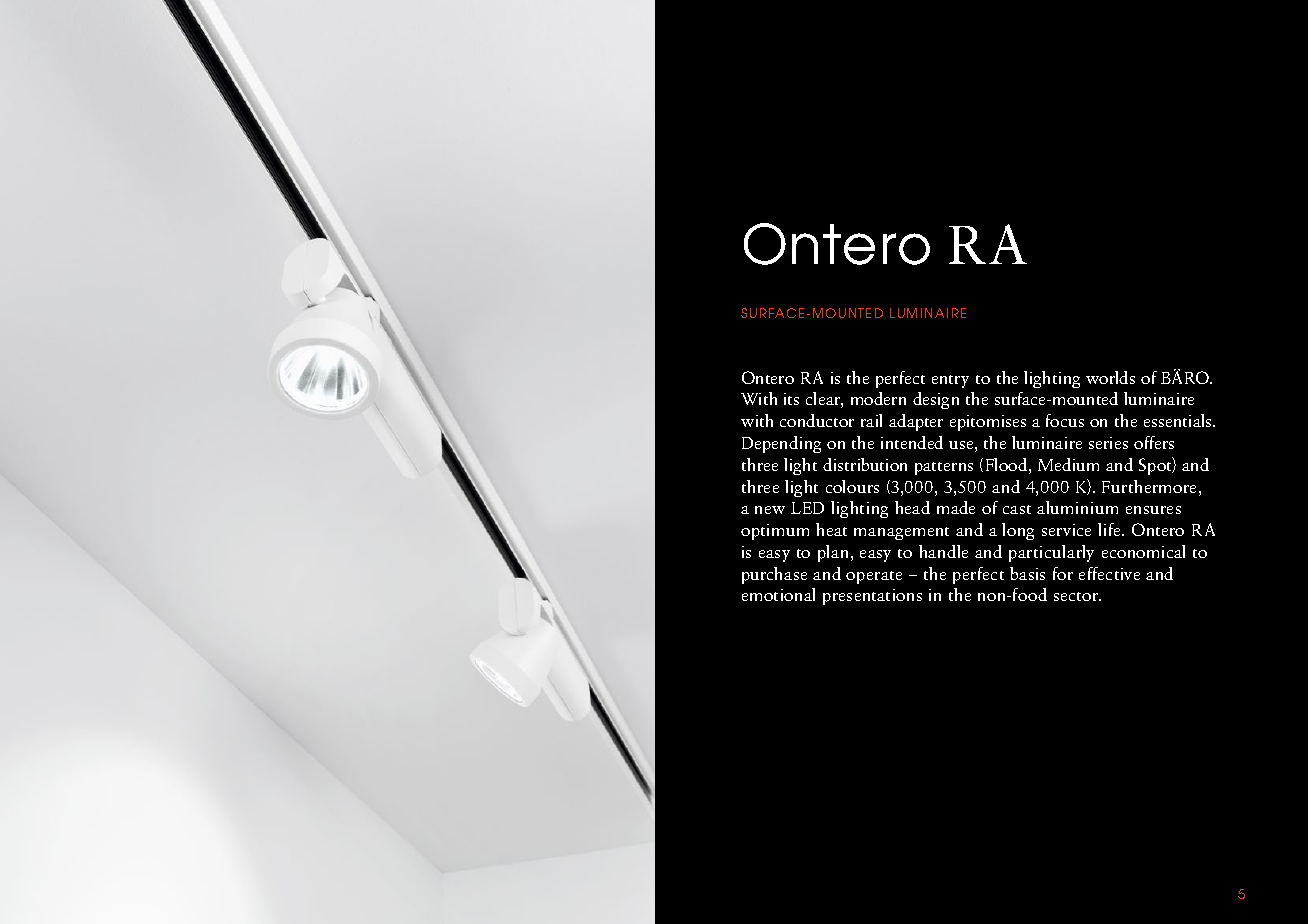 The height and width of the page is (924, 1308). What do you see at coordinates (1110, 377) in the page?
I see `worlds` at bounding box center [1110, 377].
